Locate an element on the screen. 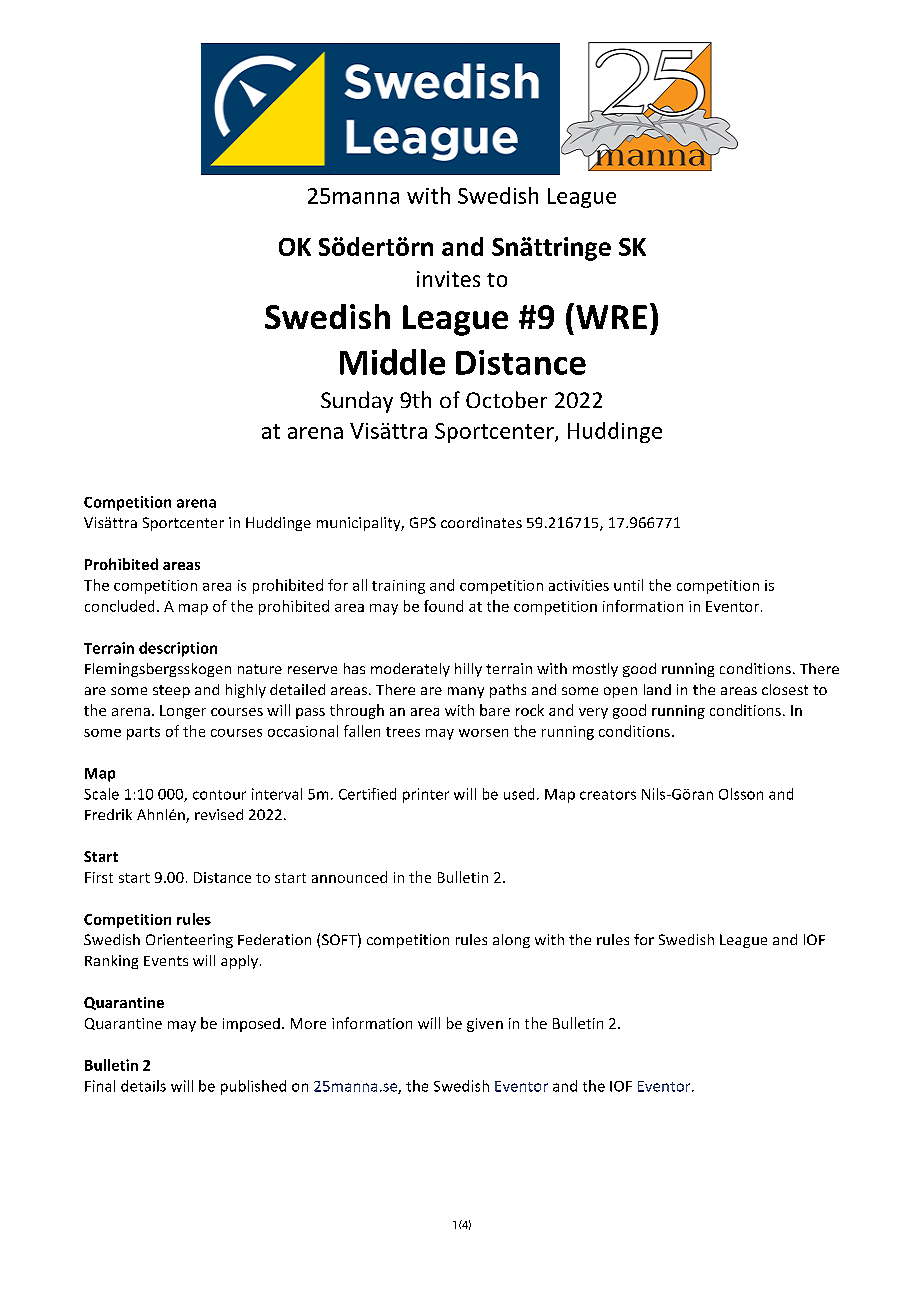 Image resolution: width=924 pixels, height=1308 pixels. GPS is located at coordinates (423, 522).
